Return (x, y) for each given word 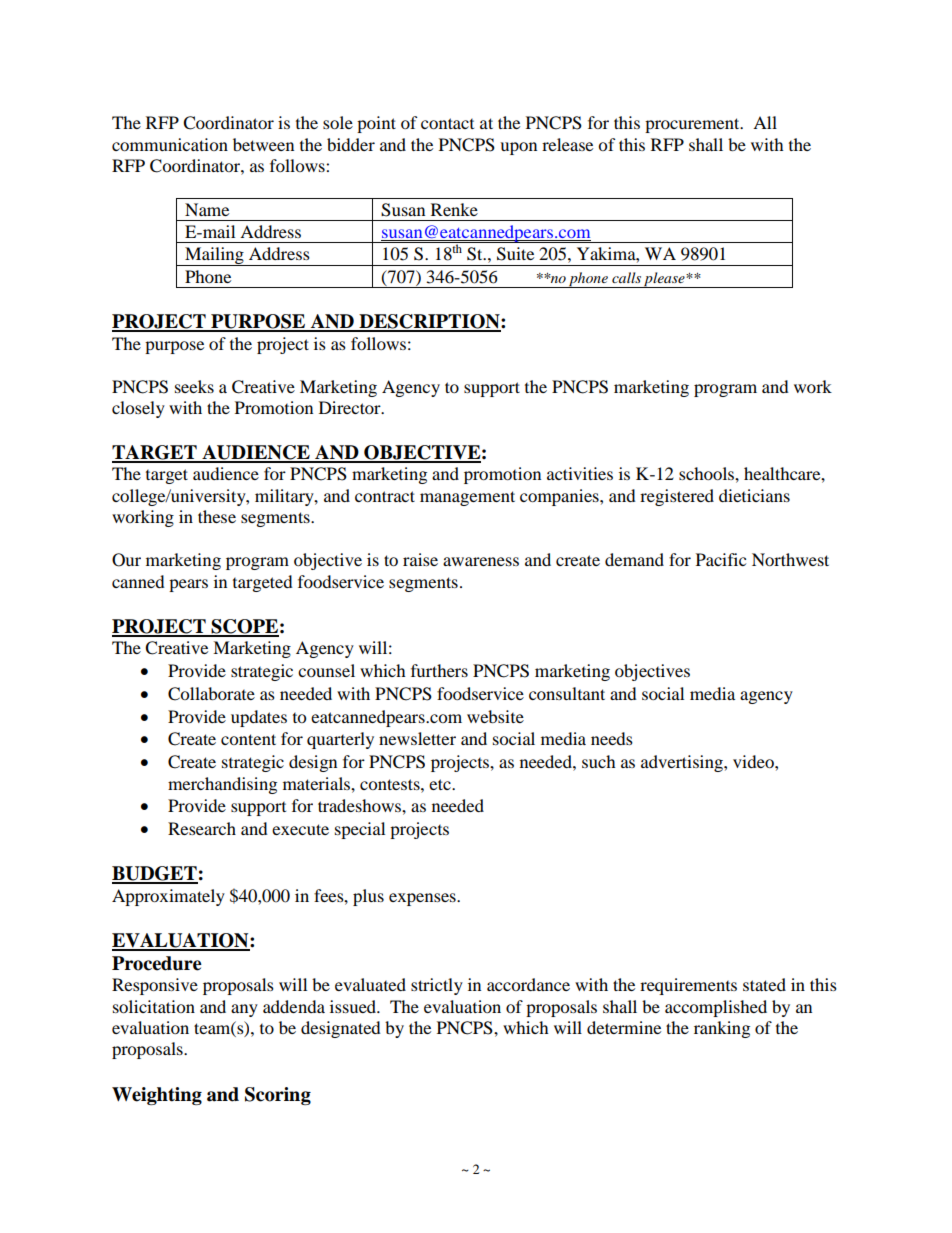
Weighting (157, 1096)
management (467, 498)
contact (447, 123)
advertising (683, 763)
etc (441, 784)
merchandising (222, 785)
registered (677, 497)
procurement (693, 125)
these (217, 516)
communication (170, 144)
